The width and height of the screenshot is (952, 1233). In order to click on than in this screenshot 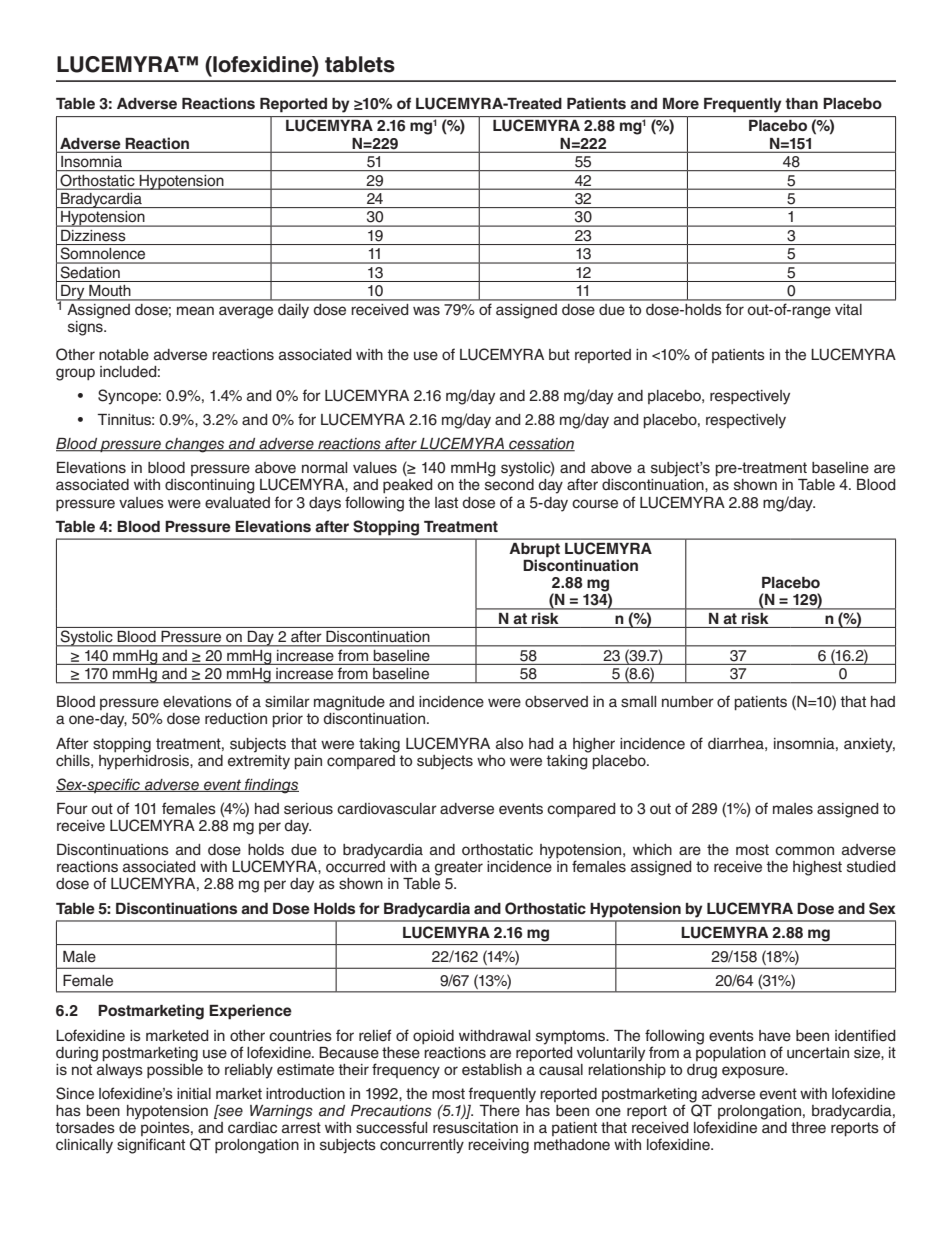, I will do `click(801, 103)`.
